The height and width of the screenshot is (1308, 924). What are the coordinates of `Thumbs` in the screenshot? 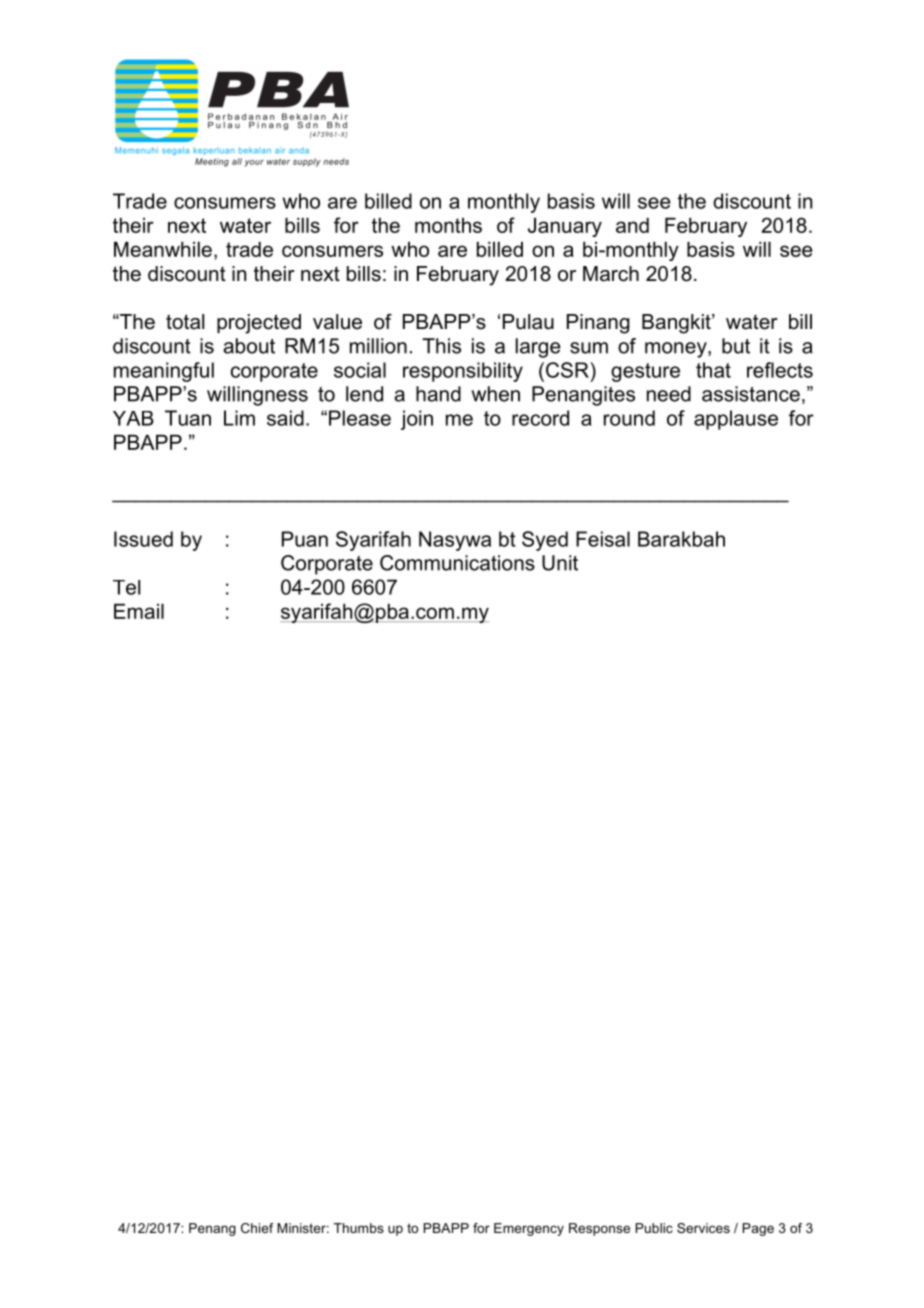 It's located at (359, 1228).
